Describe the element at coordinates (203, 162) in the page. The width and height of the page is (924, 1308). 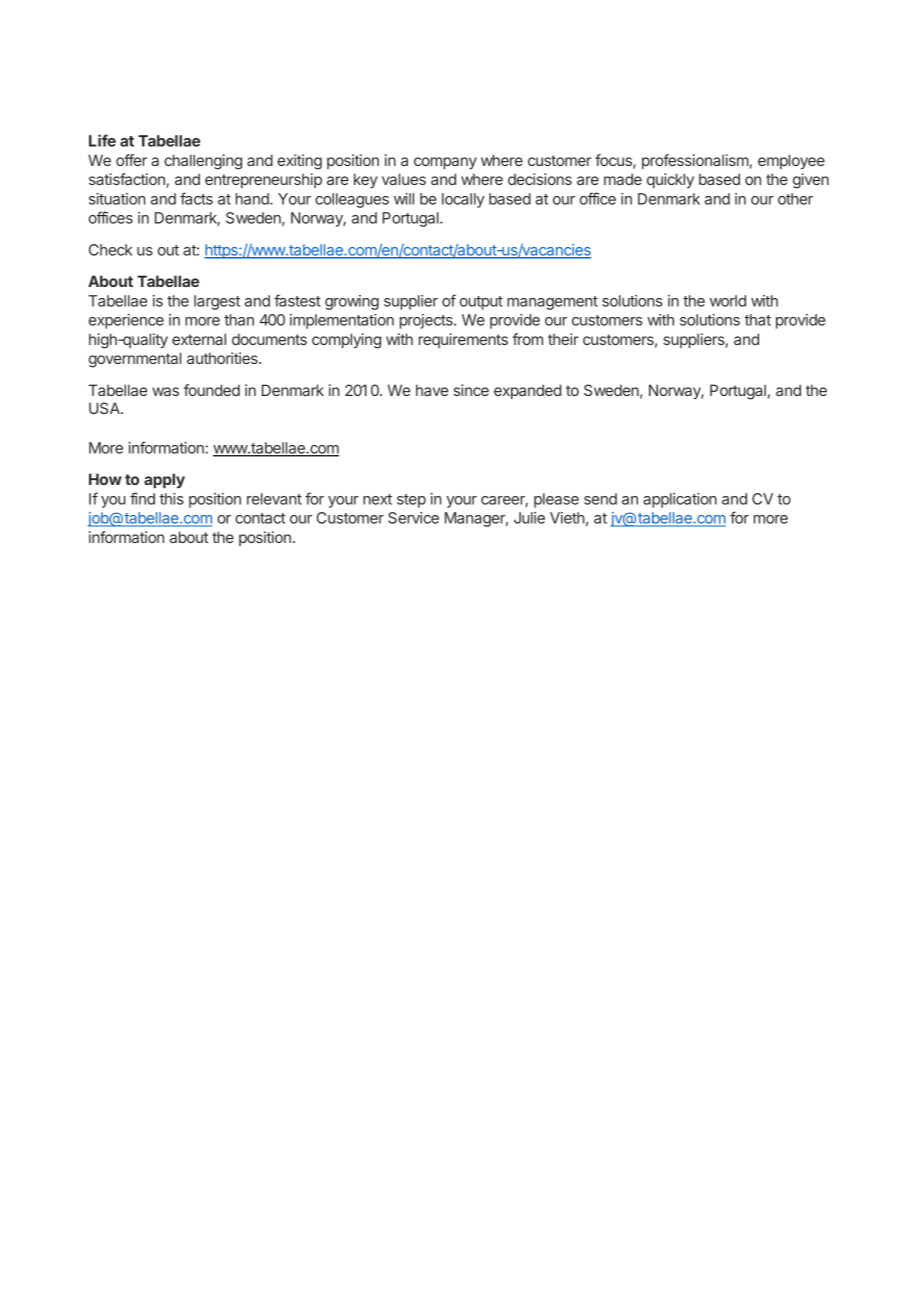
I see `challenging` at that location.
